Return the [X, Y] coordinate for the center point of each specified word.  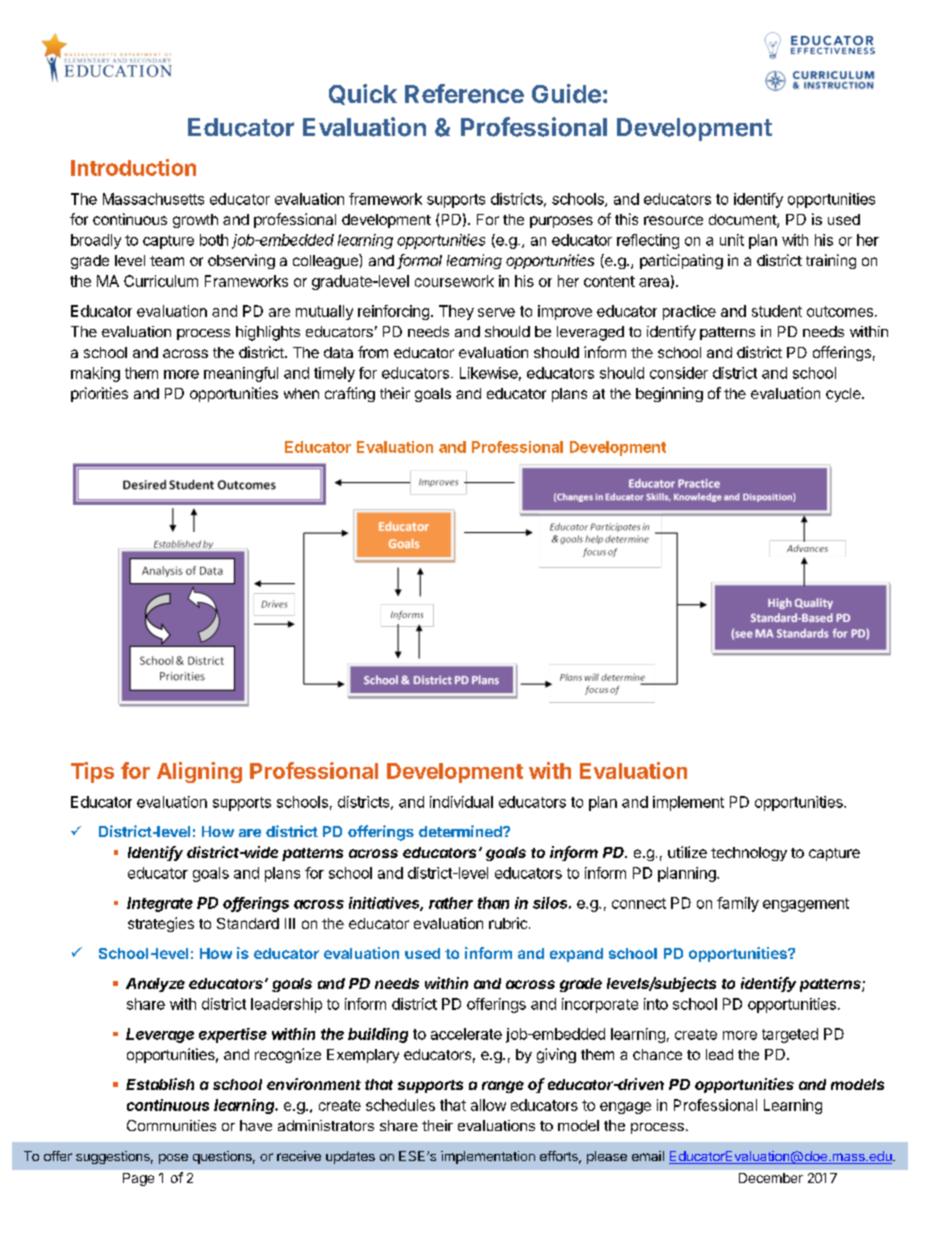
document [743, 221]
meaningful [241, 374]
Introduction [133, 167]
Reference [464, 93]
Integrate [160, 904]
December [771, 1178]
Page [138, 1179]
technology [749, 854]
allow [488, 1105]
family [738, 904]
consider [679, 373]
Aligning [199, 772]
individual [461, 802]
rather [451, 903]
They [456, 312]
